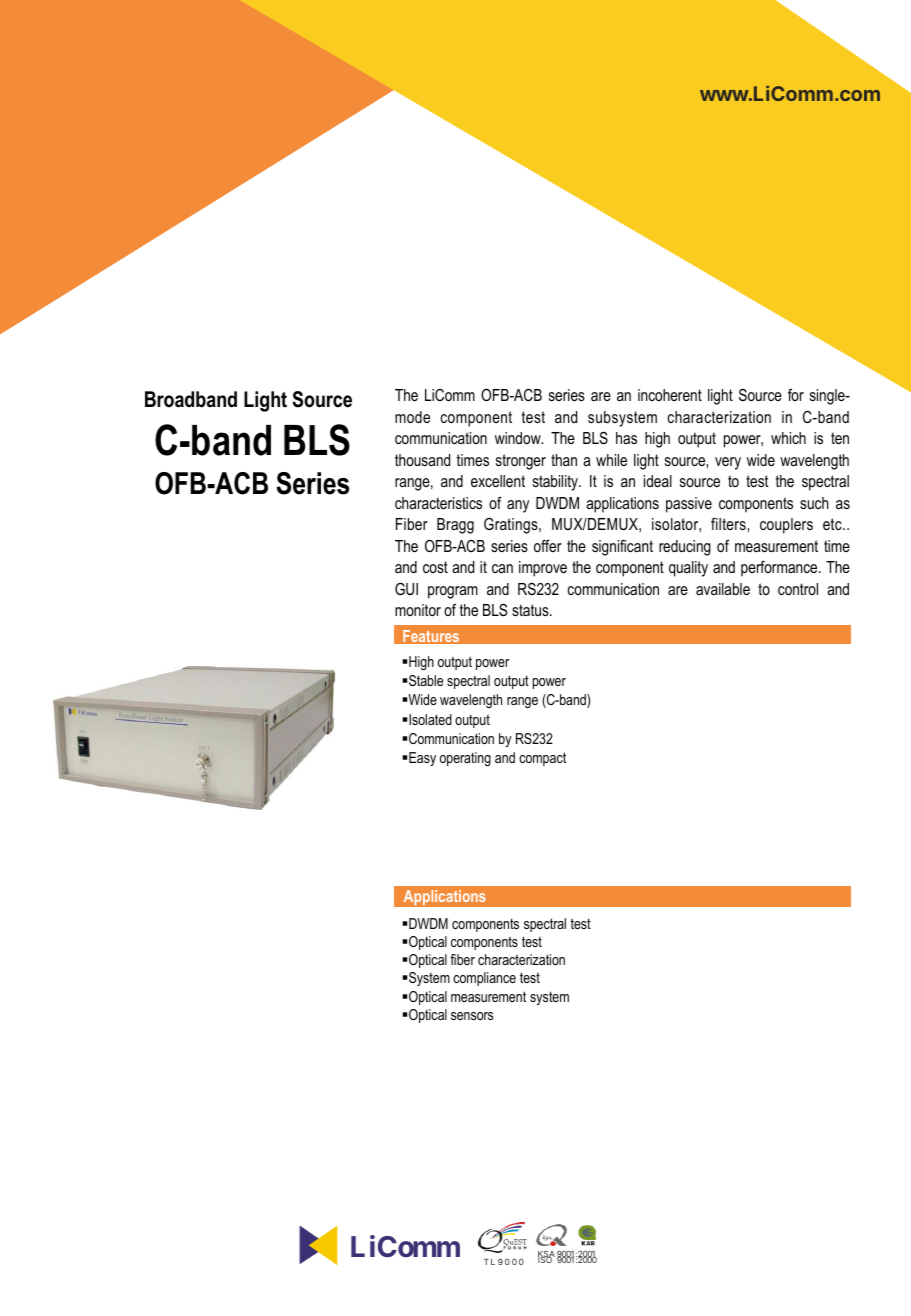 Image resolution: width=911 pixels, height=1316 pixels. I want to click on has, so click(626, 438).
